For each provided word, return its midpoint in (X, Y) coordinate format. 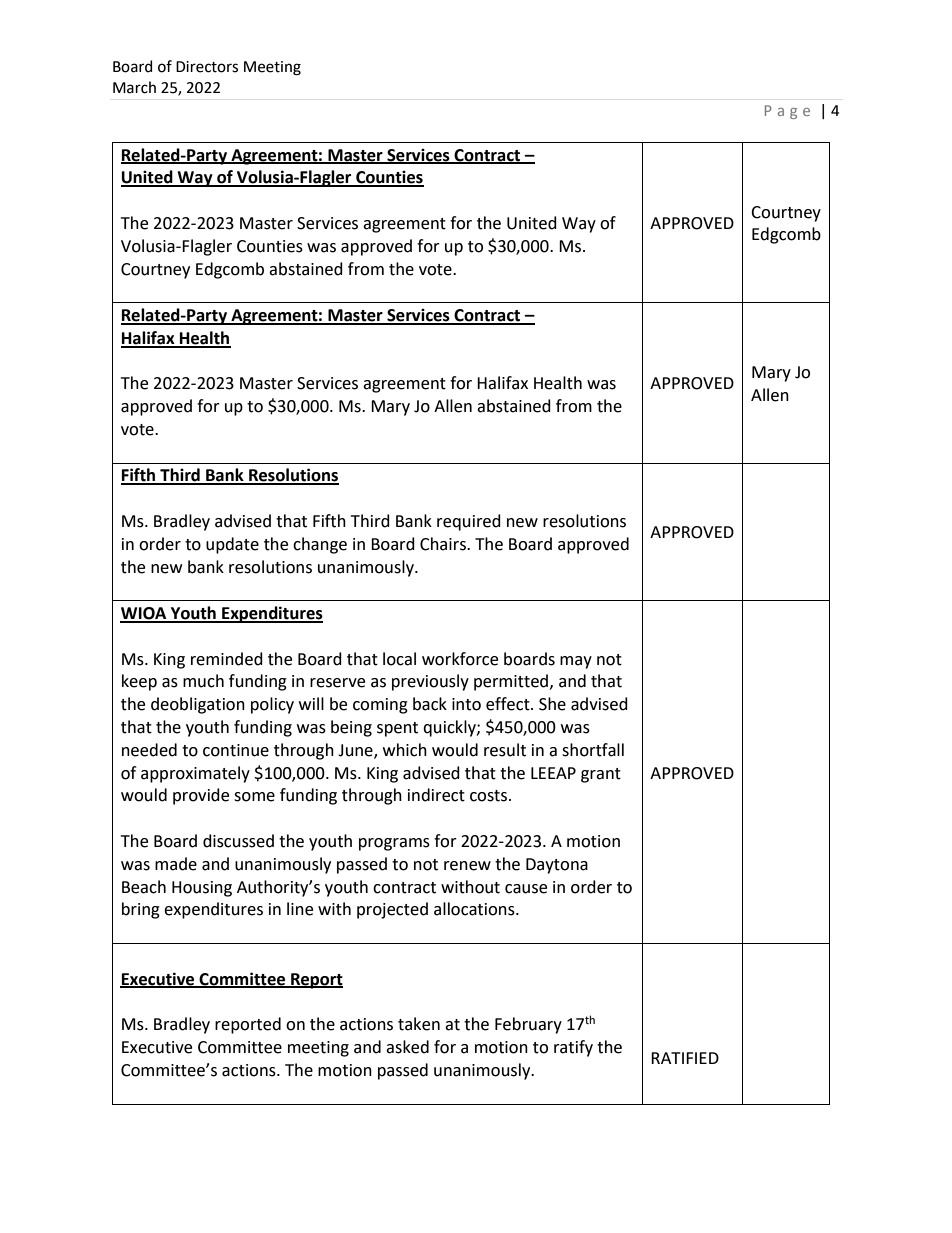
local (399, 659)
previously (430, 682)
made (176, 864)
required (469, 522)
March (134, 87)
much (203, 681)
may (576, 662)
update (232, 545)
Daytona (557, 866)
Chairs (444, 544)
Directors (207, 67)
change (320, 545)
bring (141, 910)
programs (394, 844)
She (552, 704)
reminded (227, 659)
